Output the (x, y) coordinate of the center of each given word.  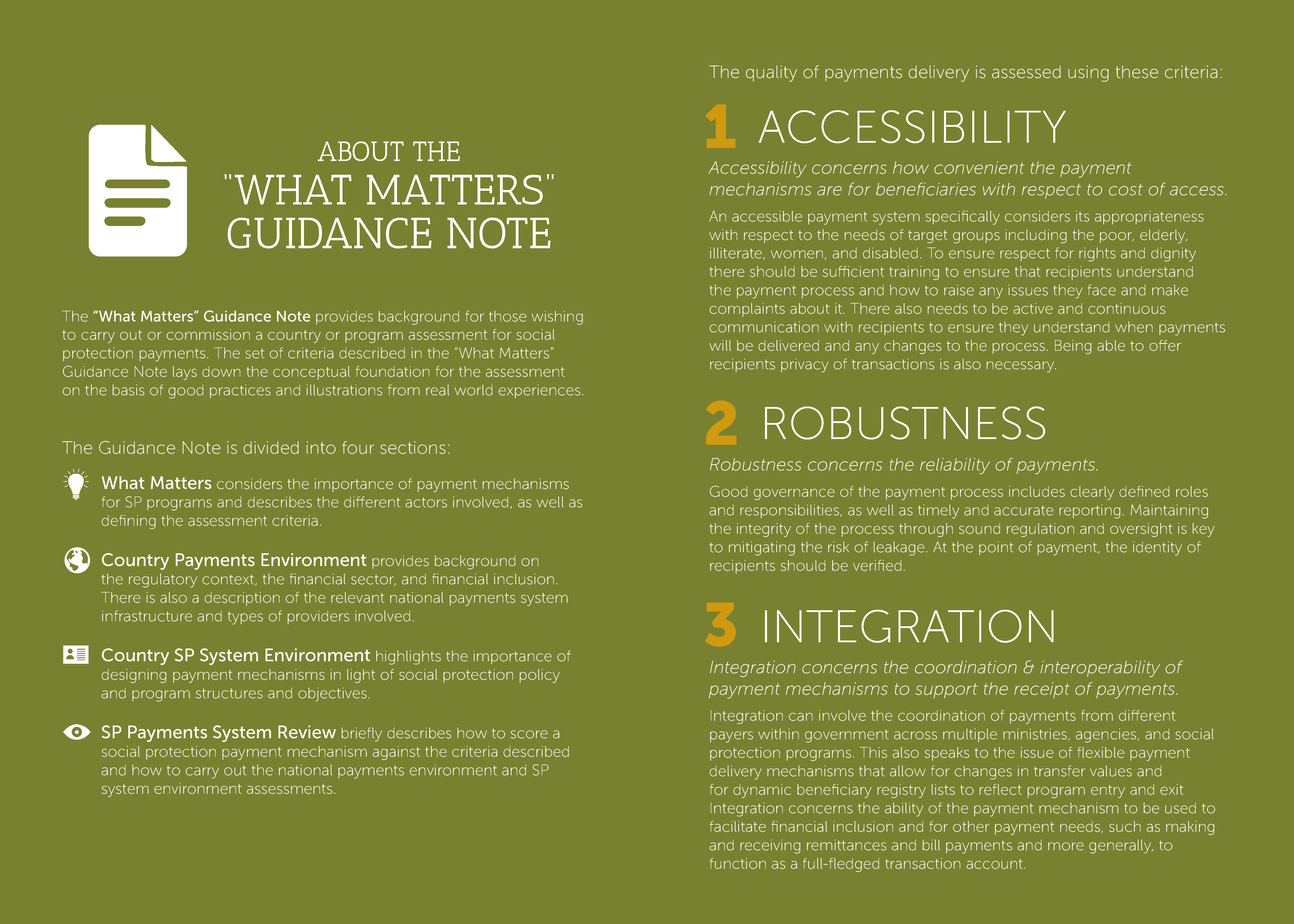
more (1066, 846)
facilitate (738, 826)
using (1088, 73)
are (829, 191)
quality (771, 73)
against (396, 753)
